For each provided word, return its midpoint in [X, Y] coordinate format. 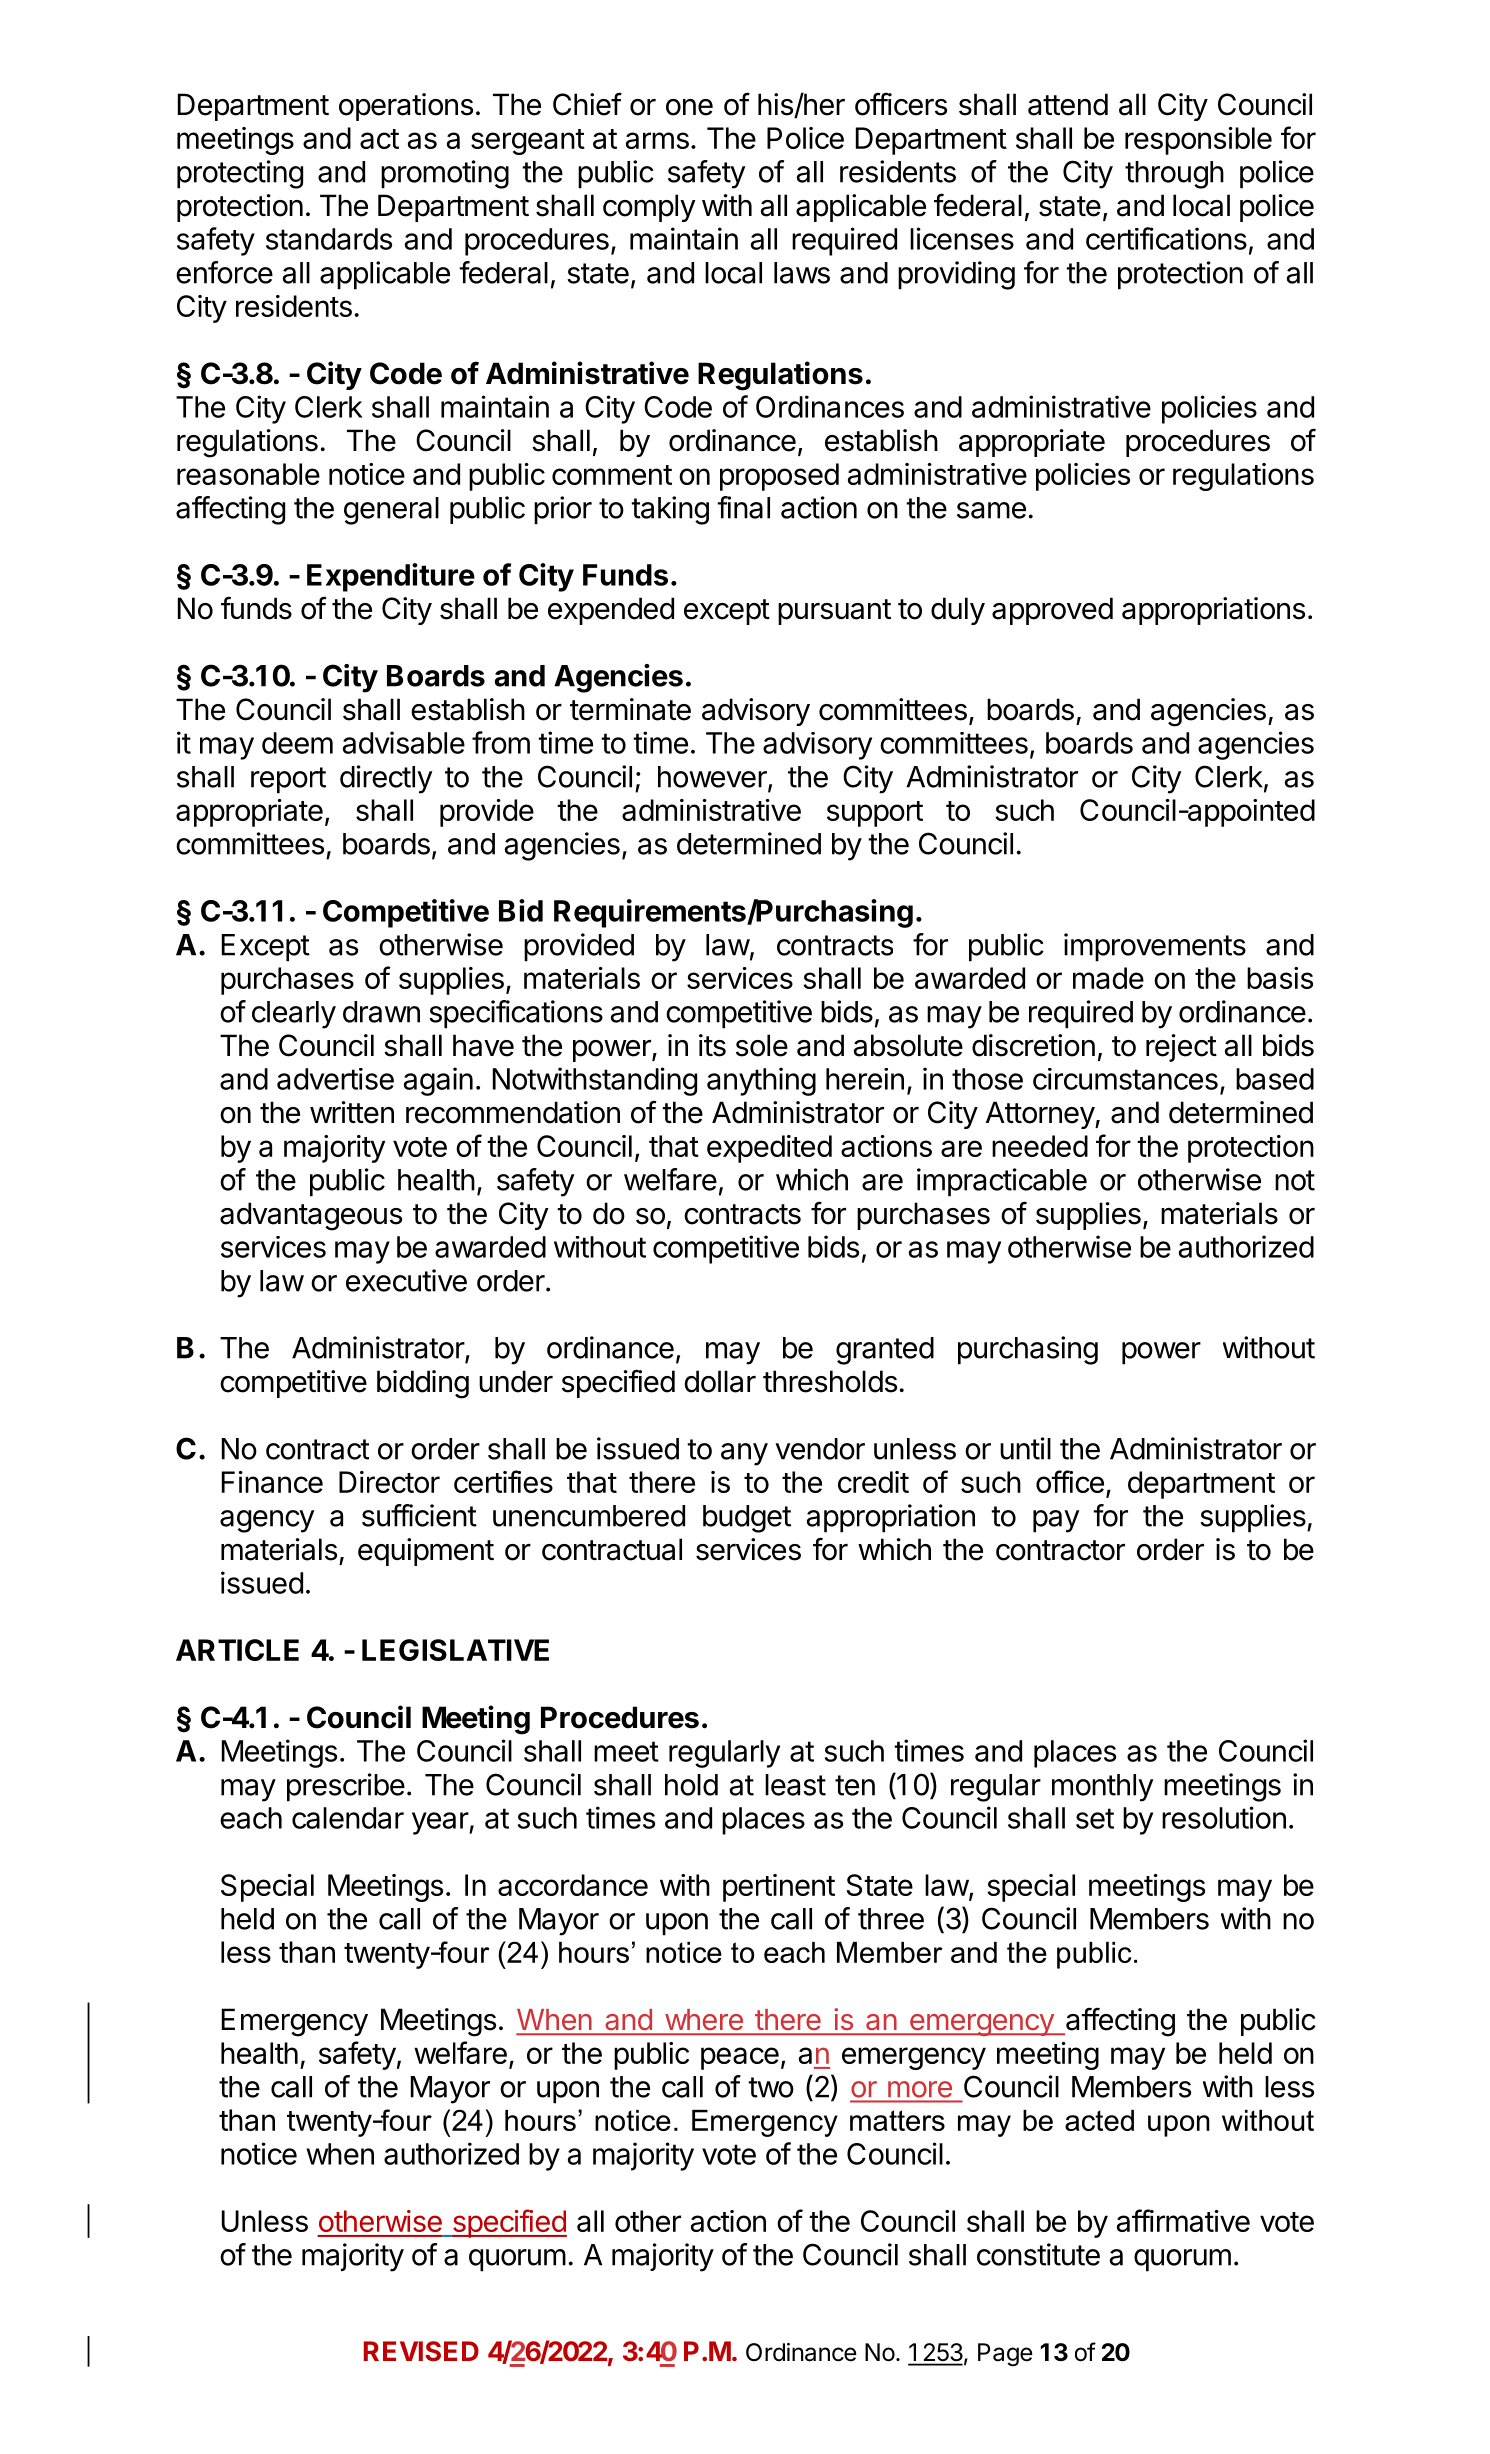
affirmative [1183, 2220]
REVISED [421, 2351]
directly [386, 779]
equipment [426, 1552]
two [771, 2087]
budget [747, 1519]
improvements [1155, 947]
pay [1056, 1521]
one [689, 107]
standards [329, 239]
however [713, 778]
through [1174, 175]
